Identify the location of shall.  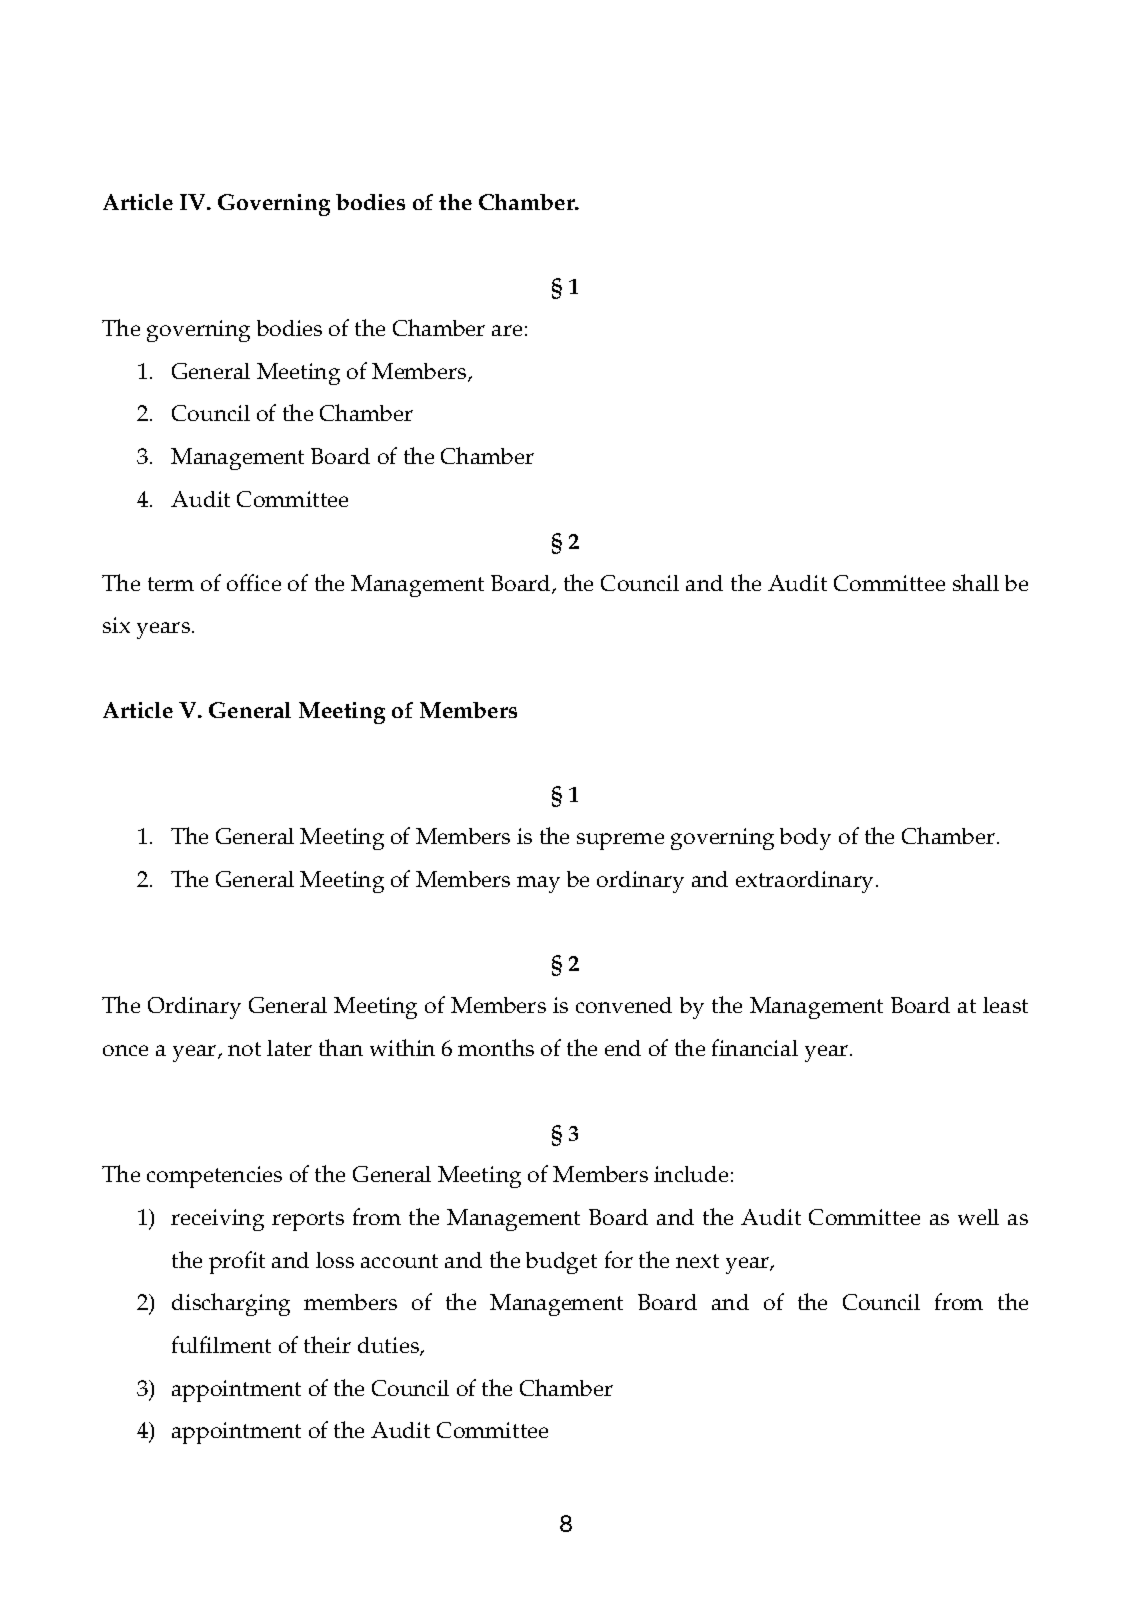
(976, 582).
